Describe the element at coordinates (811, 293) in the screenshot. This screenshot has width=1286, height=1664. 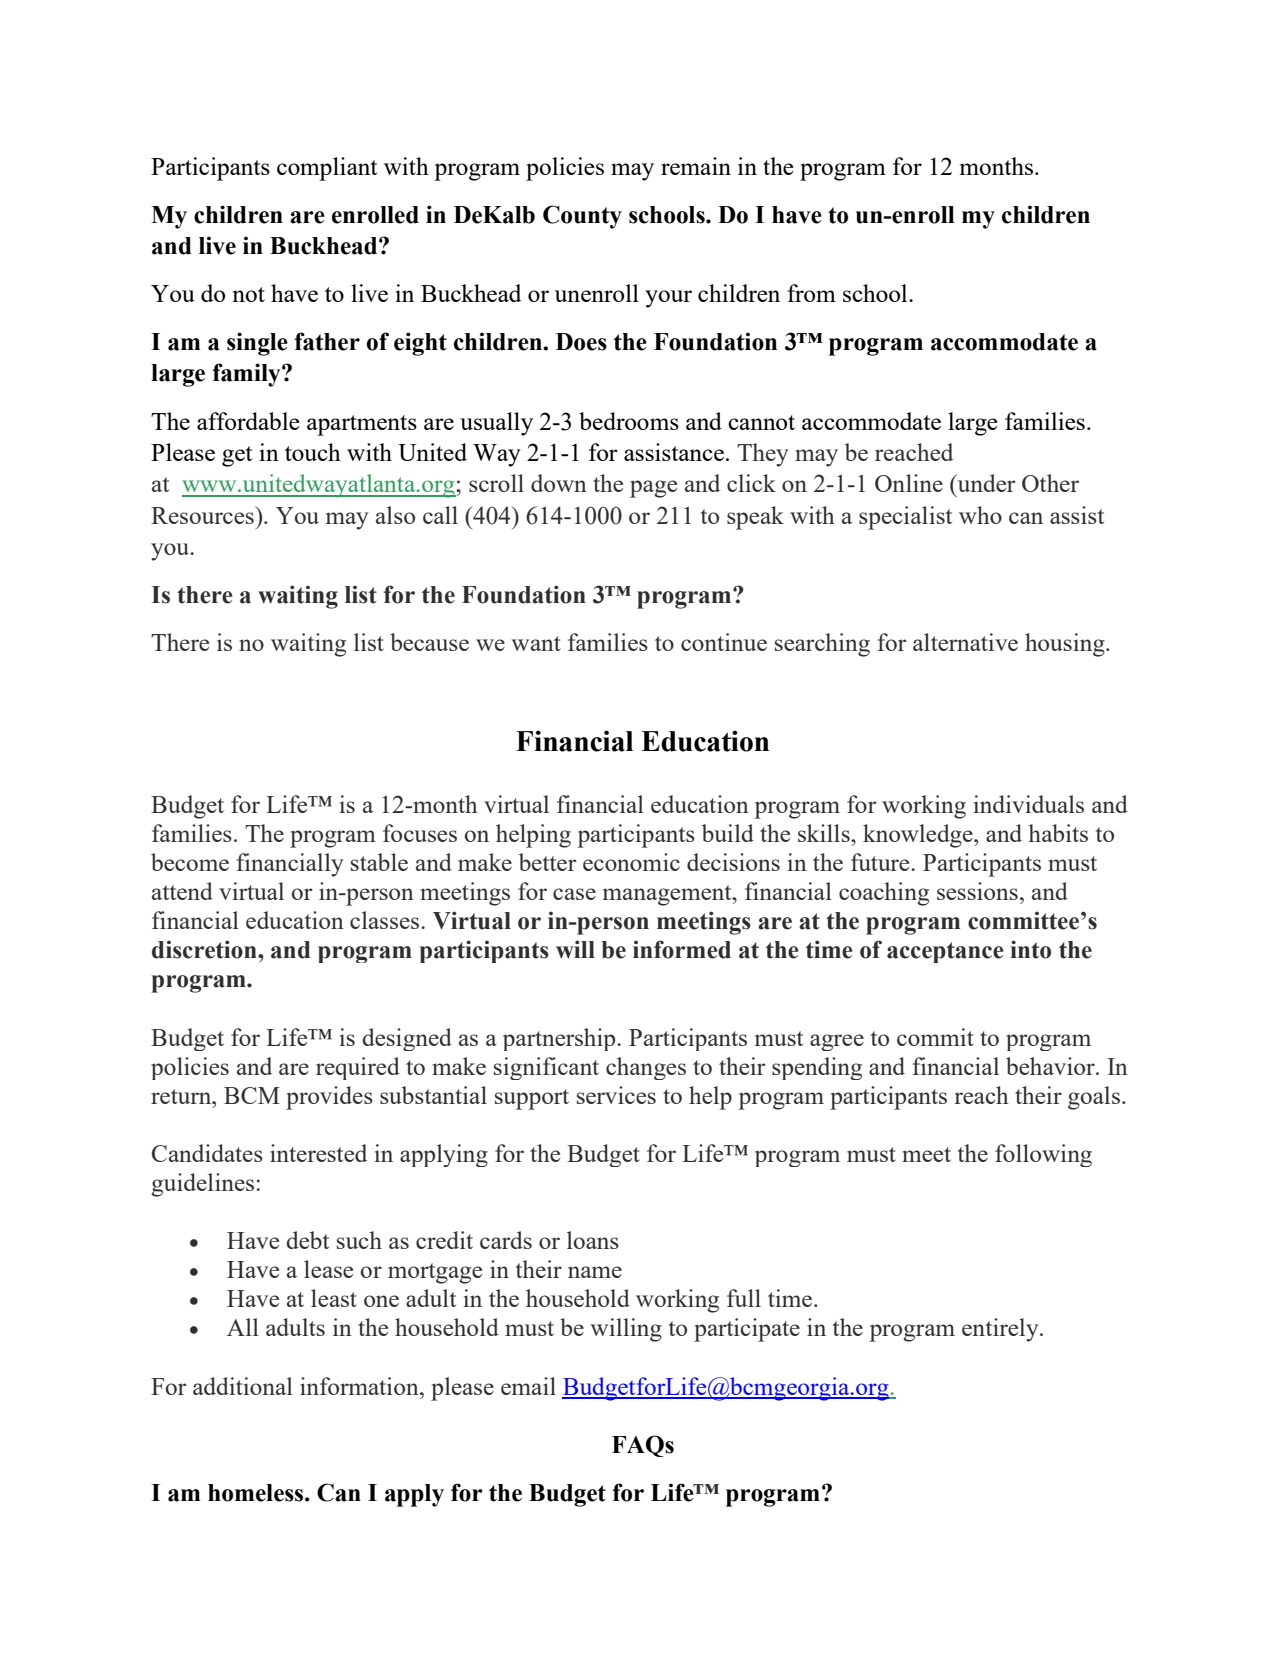
I see `from` at that location.
